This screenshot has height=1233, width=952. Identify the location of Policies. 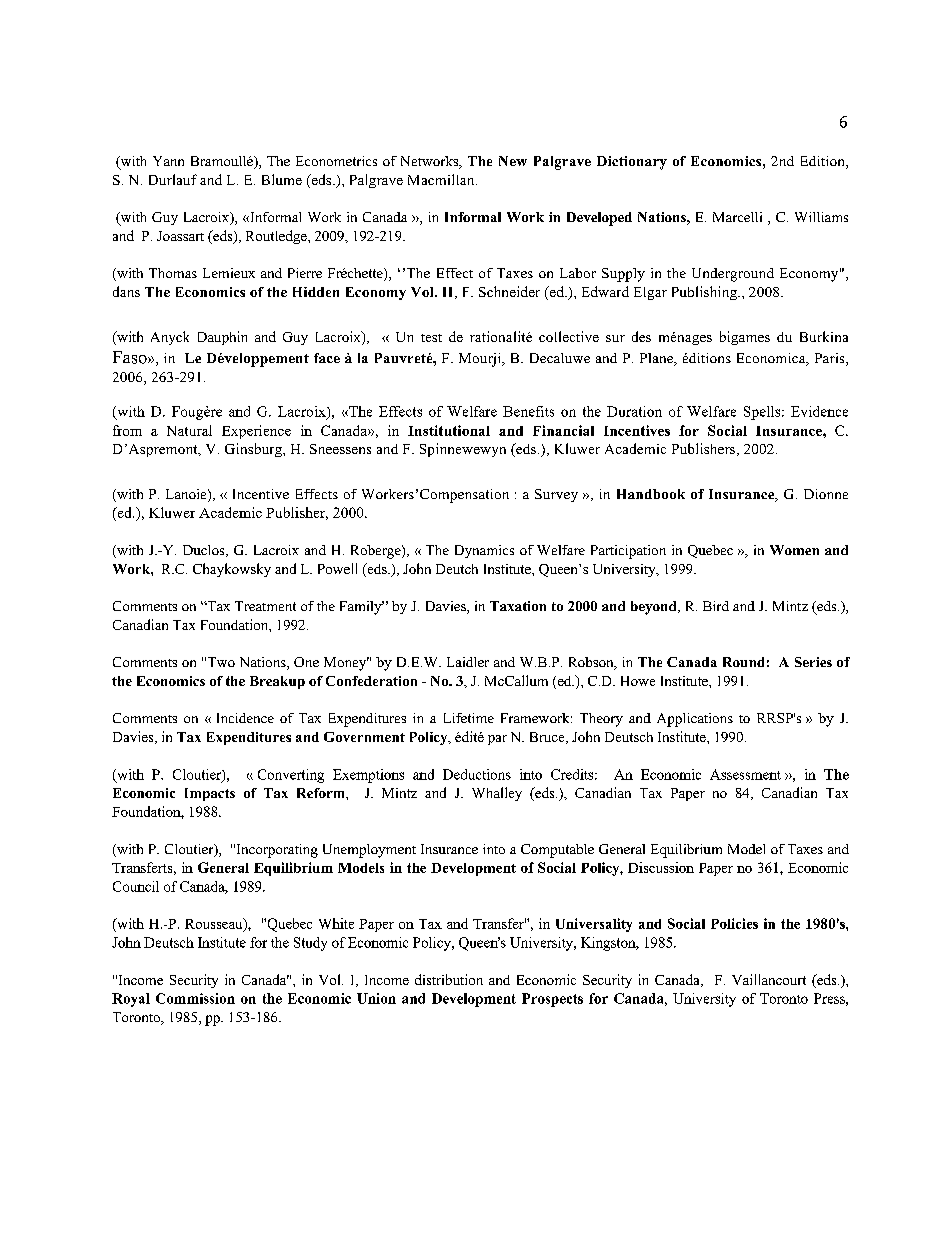
(734, 923).
